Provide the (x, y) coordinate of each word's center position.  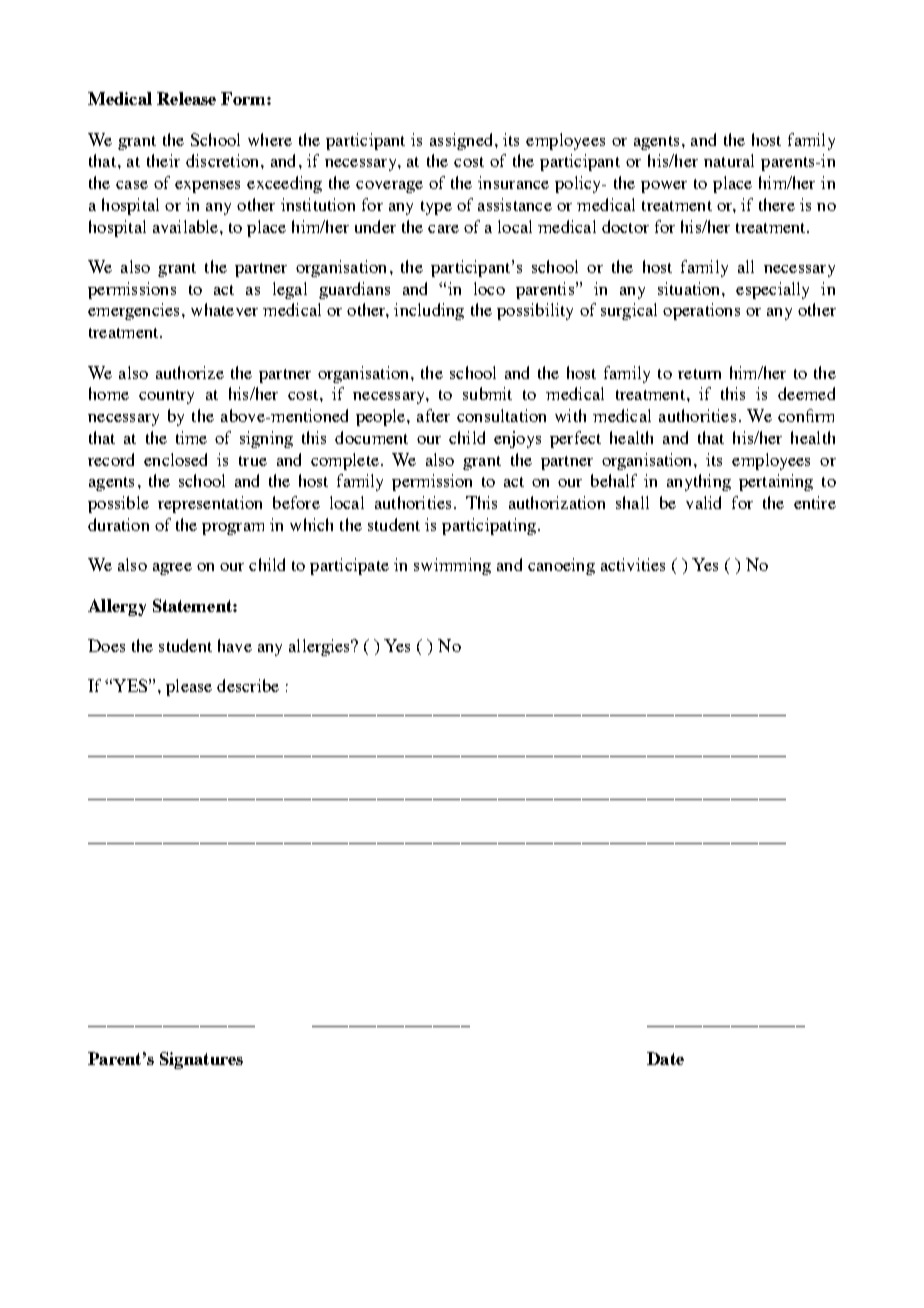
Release (186, 98)
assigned (463, 141)
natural (729, 160)
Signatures (201, 1060)
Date (665, 1058)
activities (633, 564)
